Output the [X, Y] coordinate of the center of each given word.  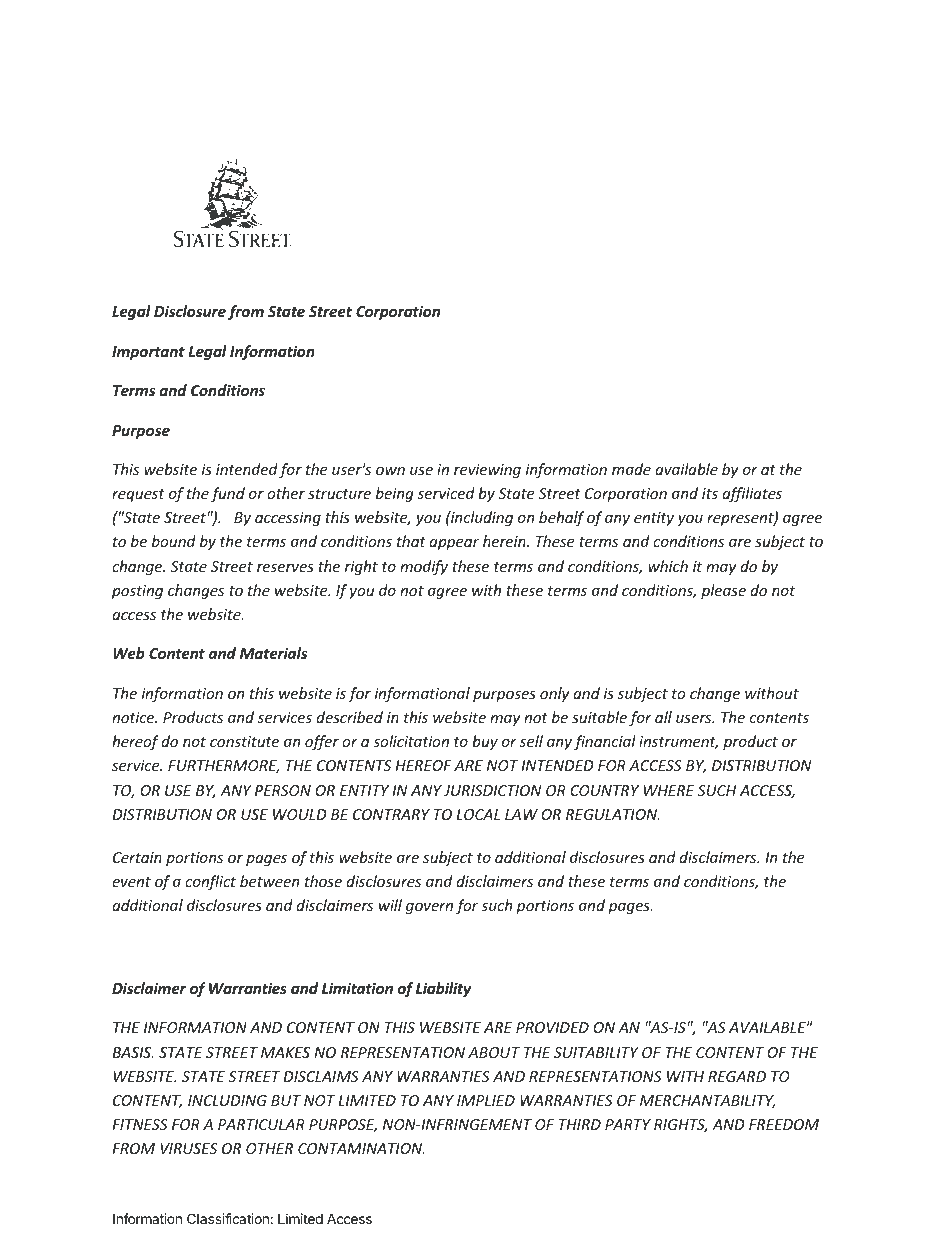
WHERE [669, 790]
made [631, 469]
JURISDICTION [492, 790]
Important [148, 353]
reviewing [487, 471]
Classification [228, 1218]
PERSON [283, 790]
